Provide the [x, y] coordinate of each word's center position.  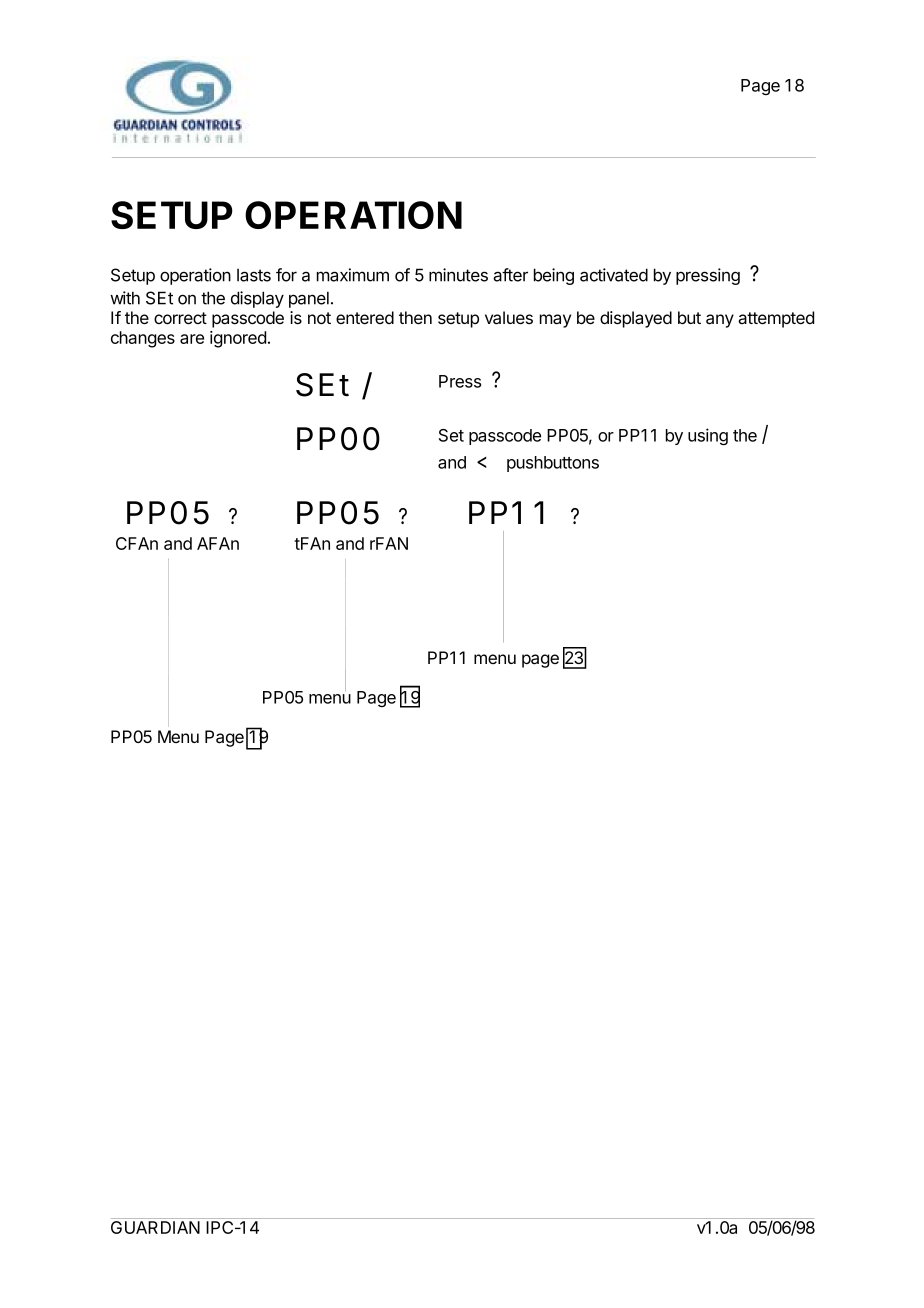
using [708, 436]
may [555, 321]
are [192, 339]
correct [180, 318]
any [720, 321]
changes [143, 339]
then [415, 317]
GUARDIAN [155, 1227]
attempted [776, 319]
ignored [238, 339]
